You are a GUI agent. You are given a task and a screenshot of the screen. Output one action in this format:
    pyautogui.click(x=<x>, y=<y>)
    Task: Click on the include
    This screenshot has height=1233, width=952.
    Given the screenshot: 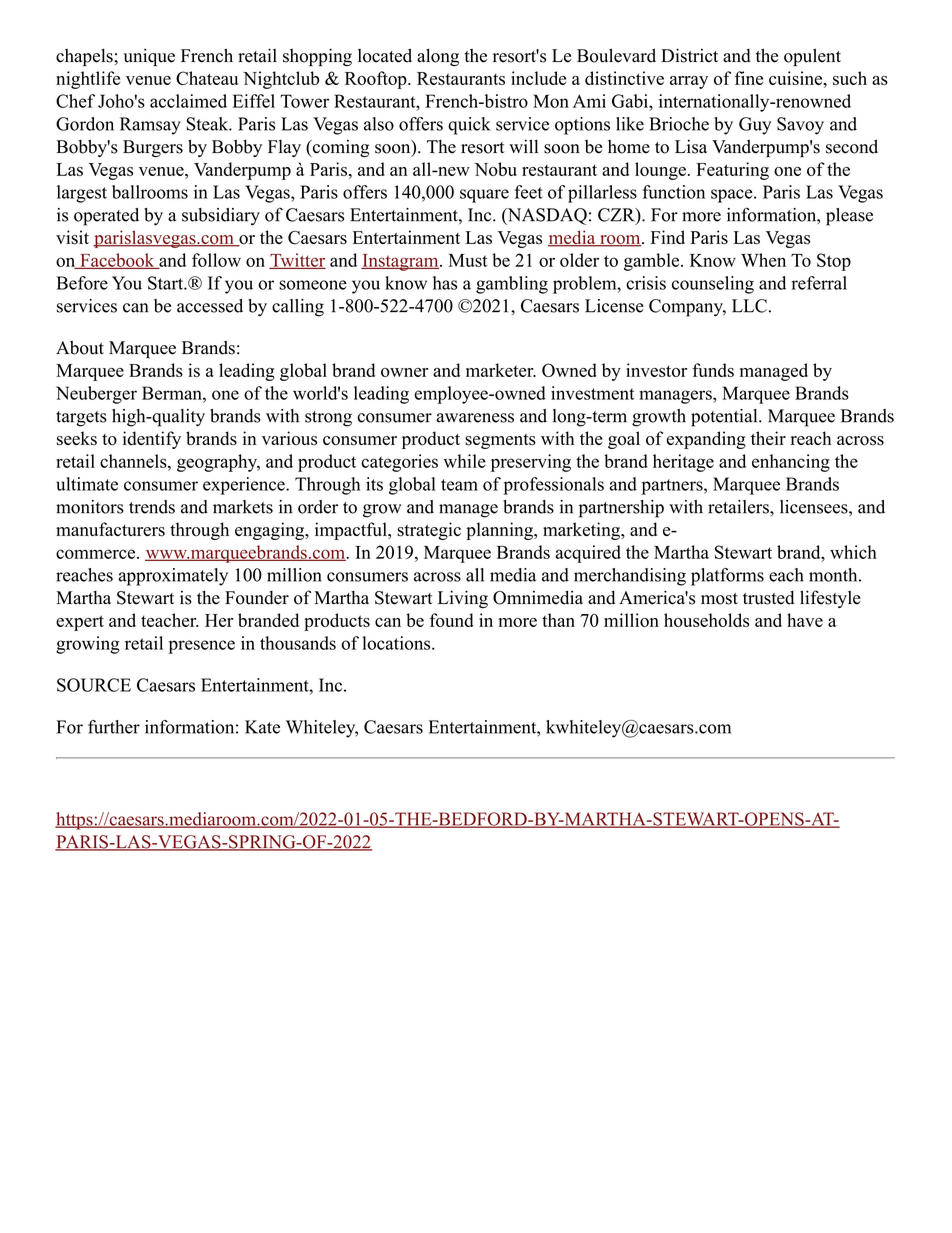 What is the action you would take?
    pyautogui.click(x=538, y=78)
